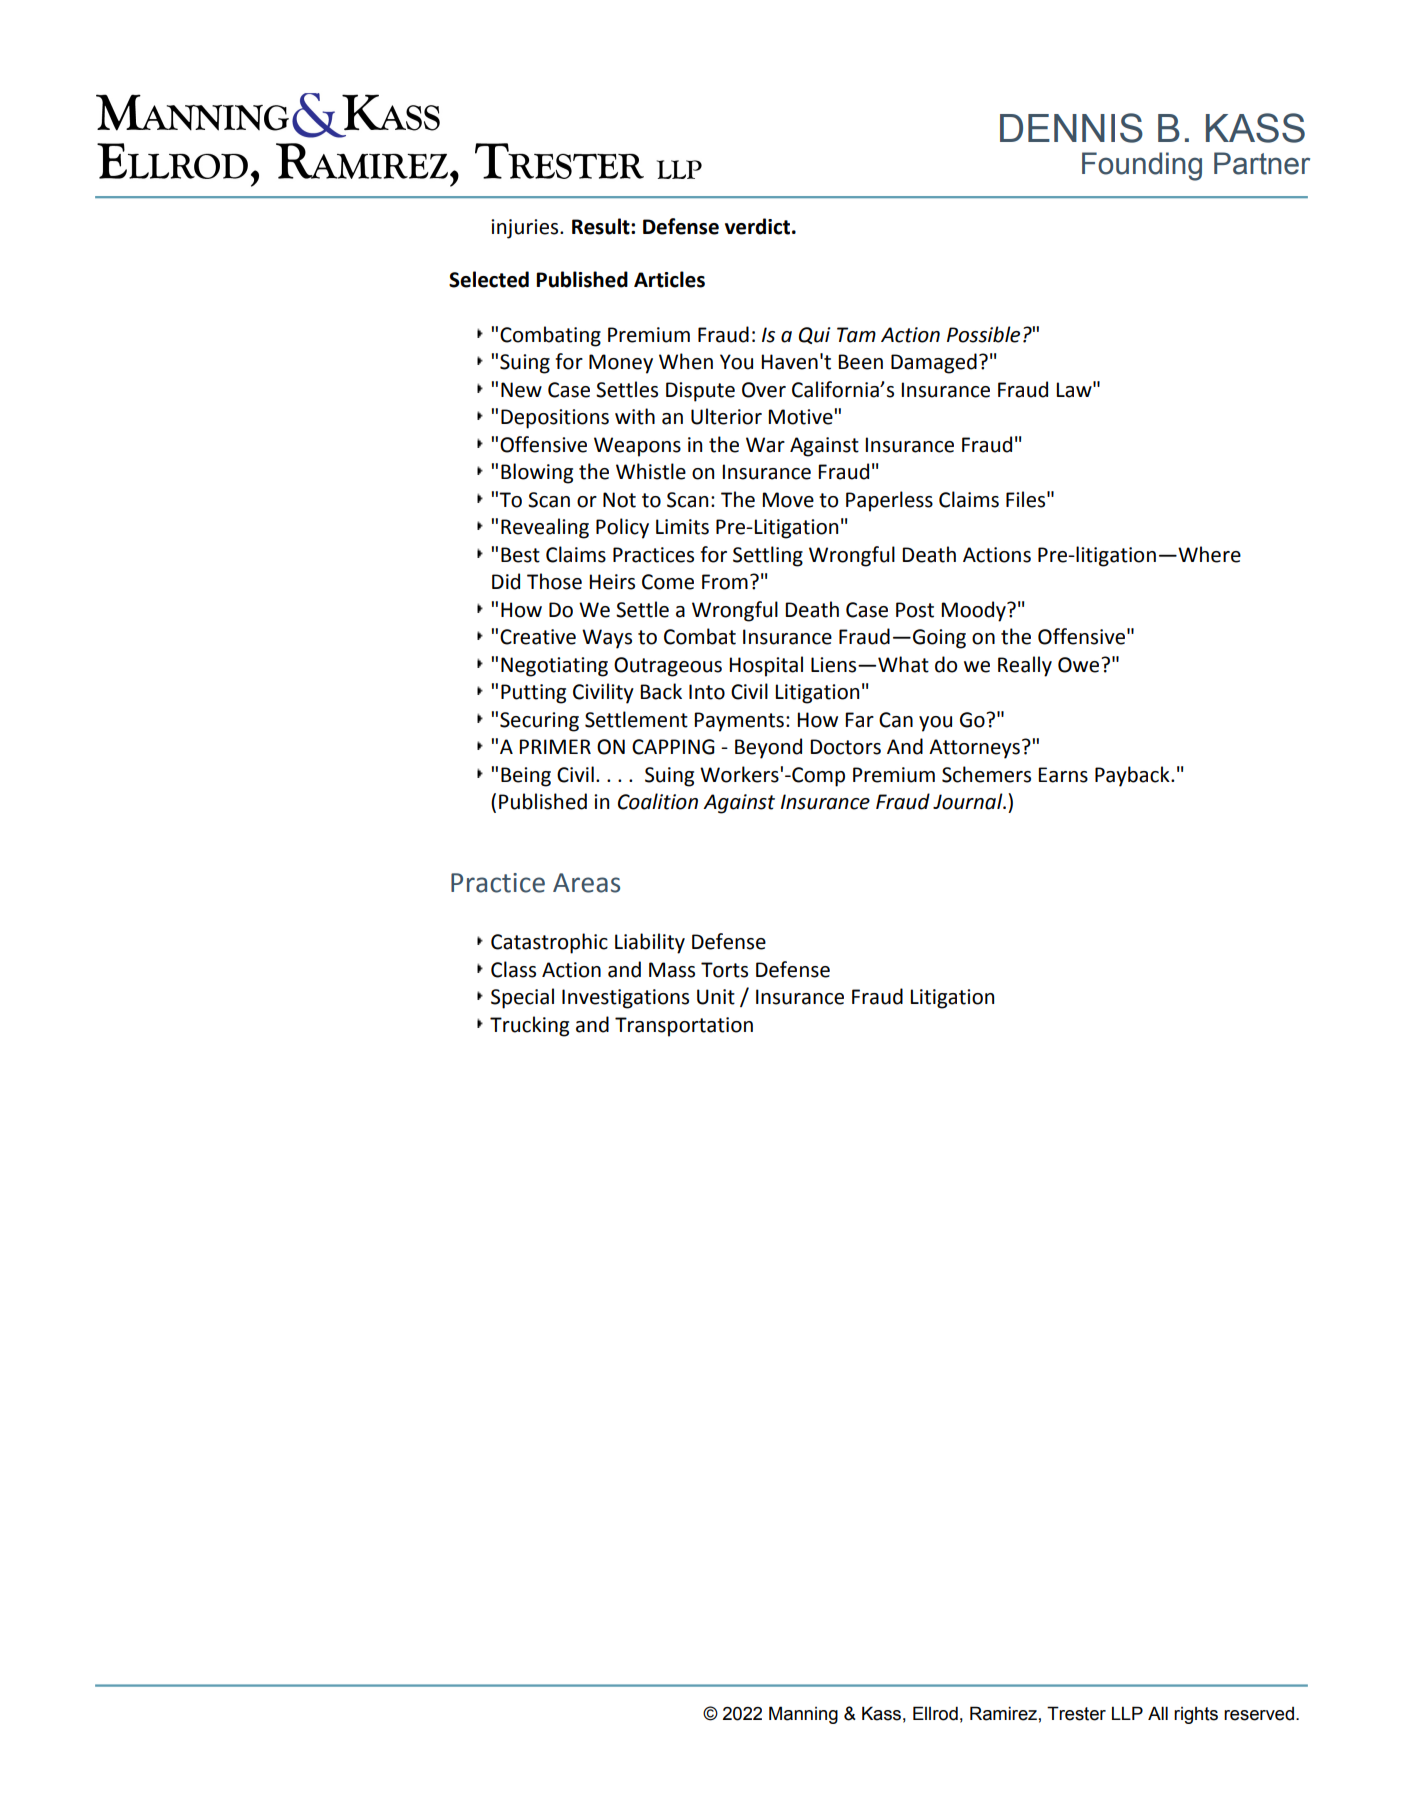  What do you see at coordinates (716, 997) in the screenshot?
I see `Unit` at bounding box center [716, 997].
